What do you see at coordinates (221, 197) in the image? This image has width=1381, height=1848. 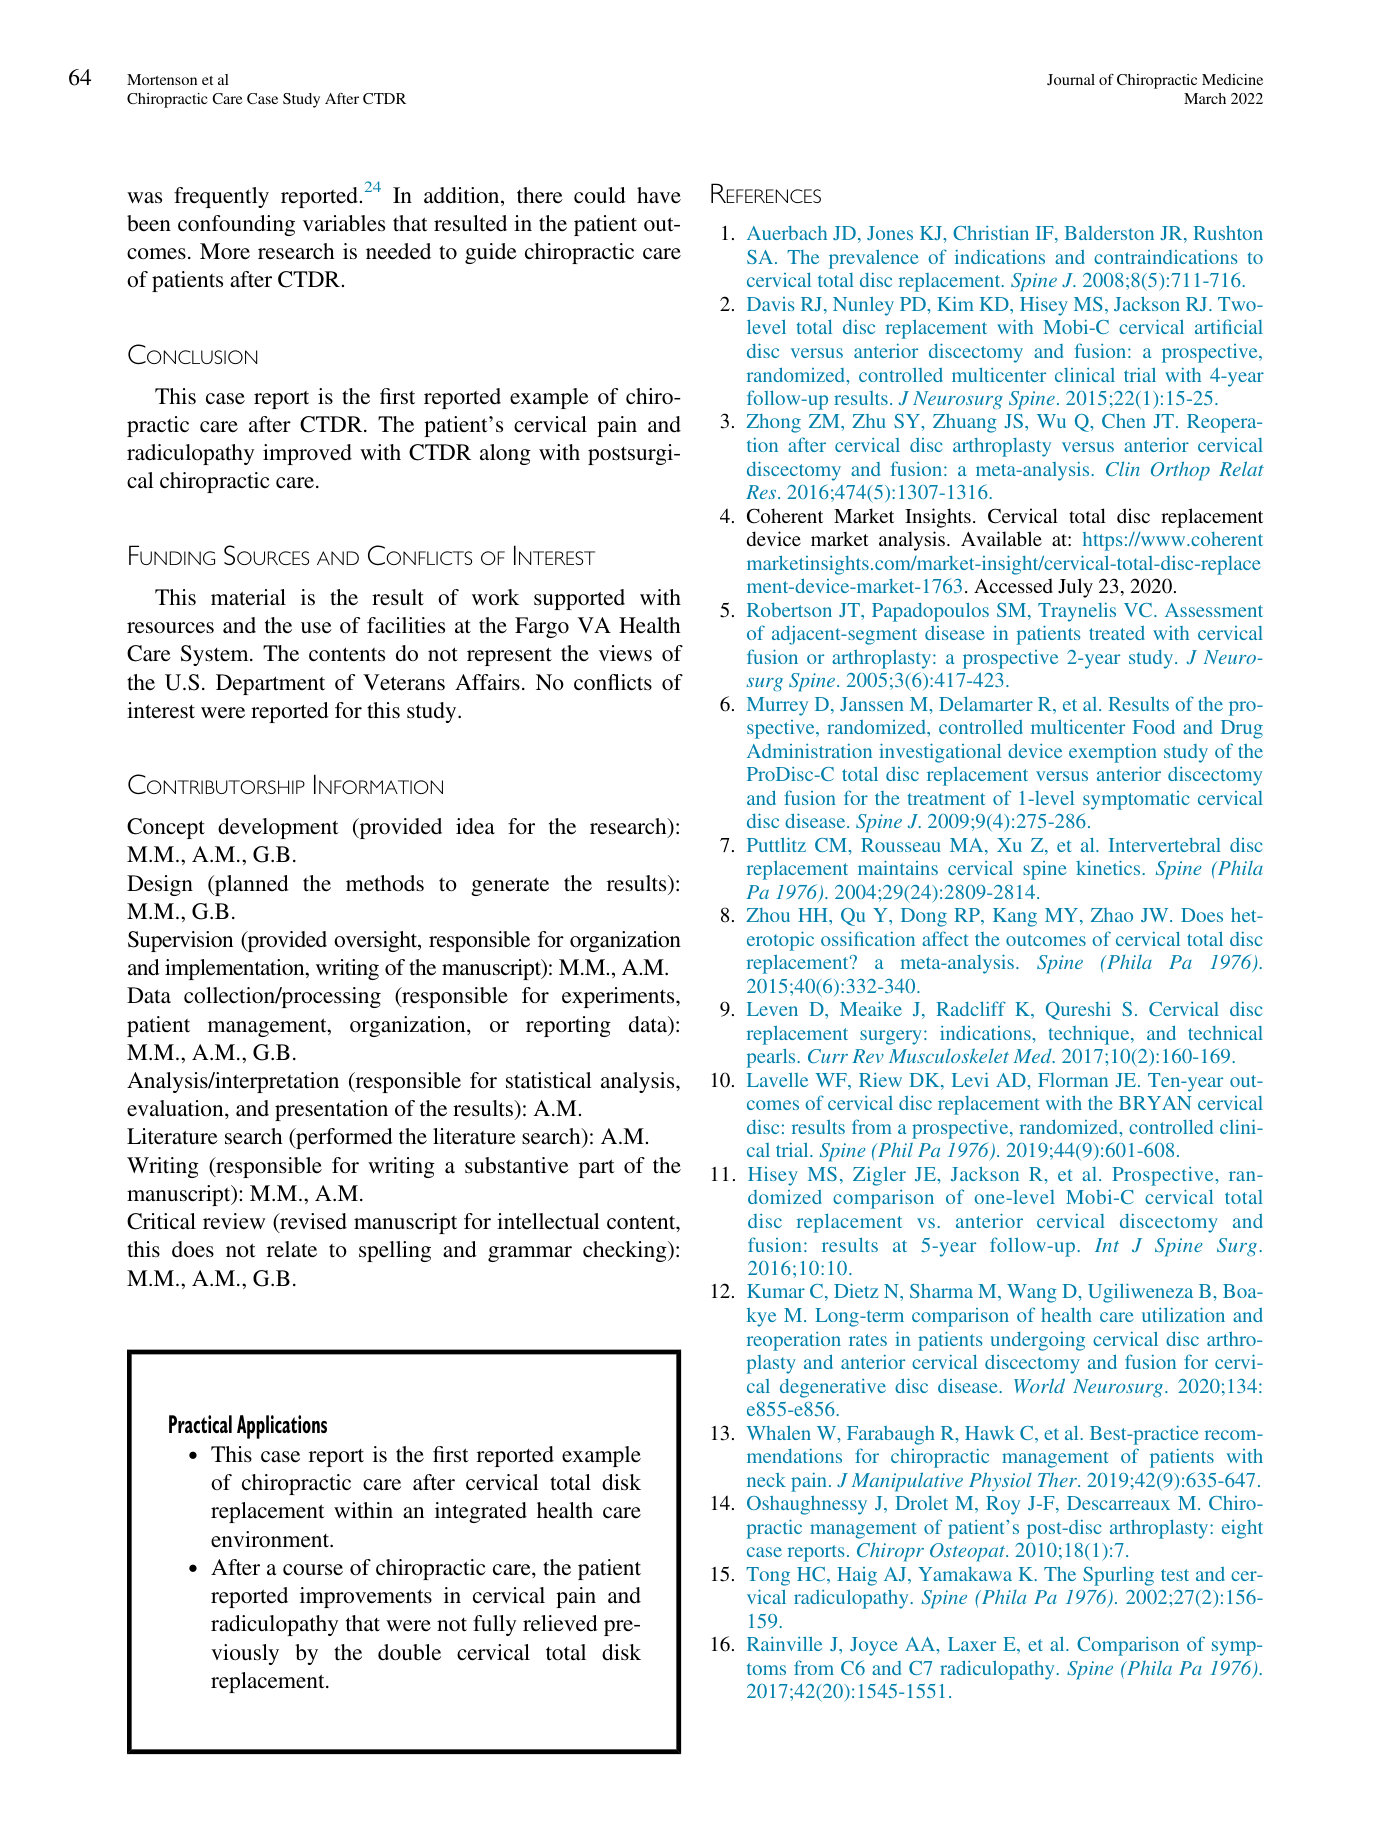 I see `frequently` at bounding box center [221, 197].
